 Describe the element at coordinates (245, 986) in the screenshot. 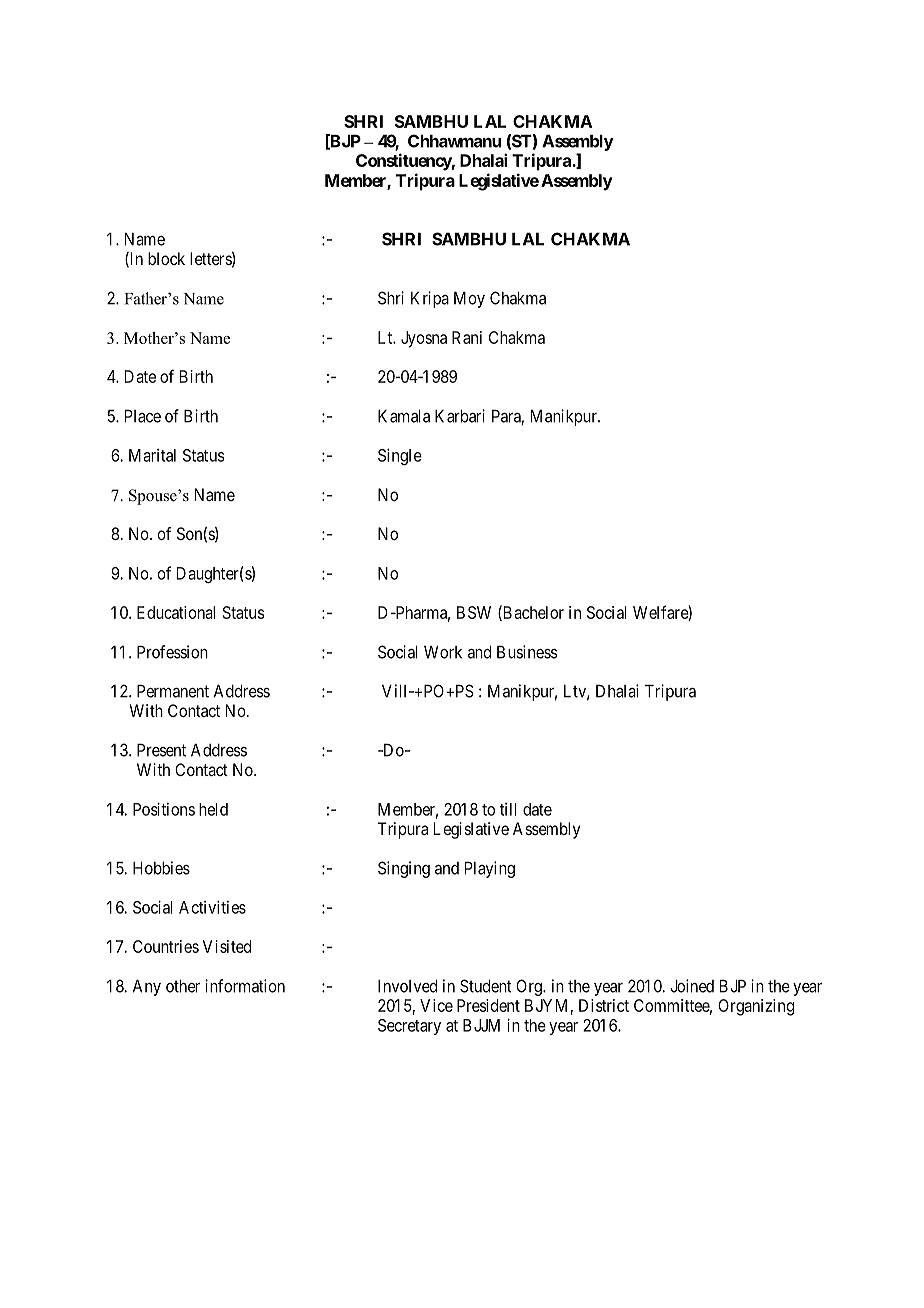

I see `information` at that location.
